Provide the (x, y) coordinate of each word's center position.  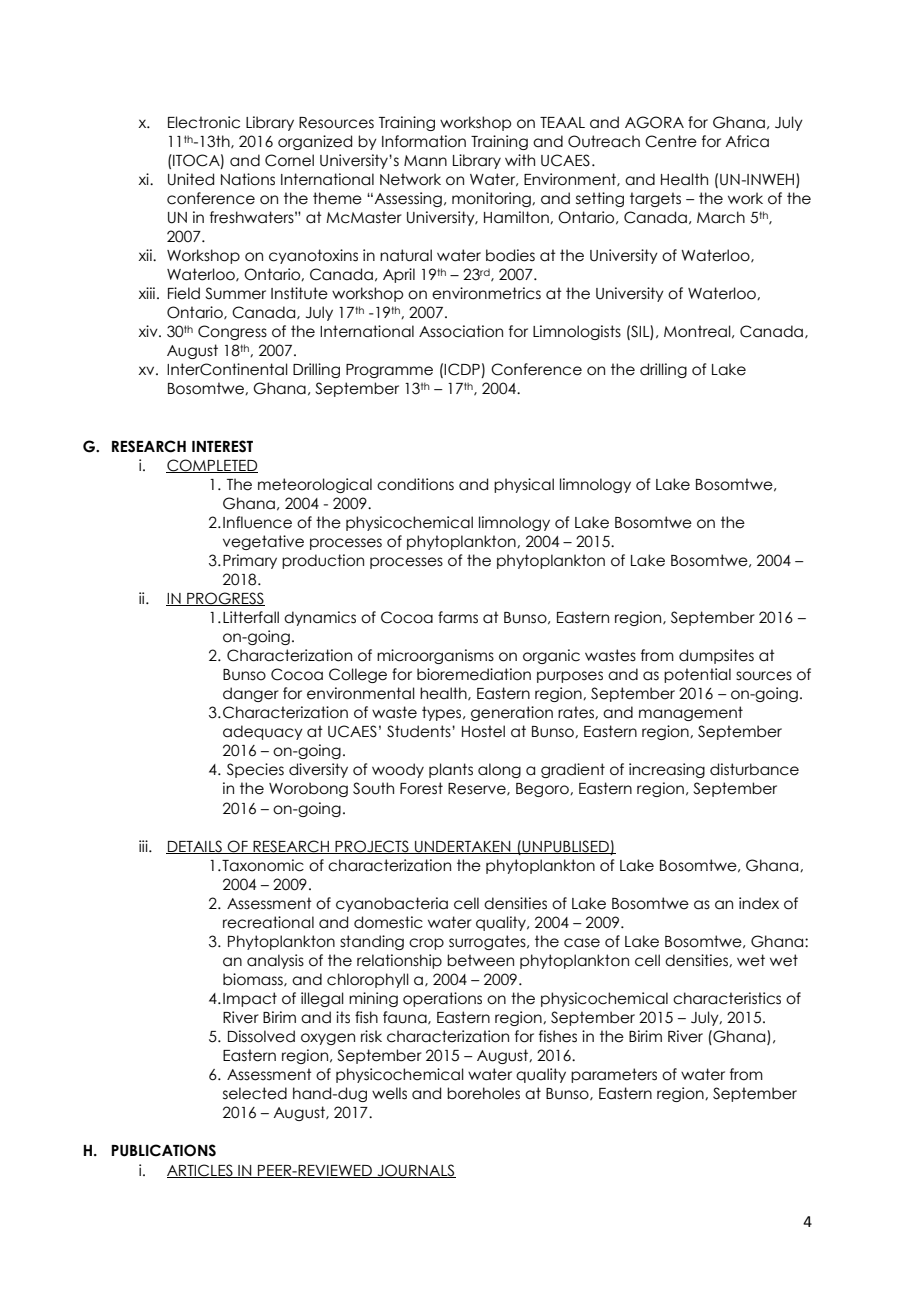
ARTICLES (201, 1171)
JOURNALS (415, 1171)
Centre (671, 141)
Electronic (204, 122)
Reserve (478, 789)
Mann (425, 161)
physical (524, 485)
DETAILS (195, 847)
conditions (415, 484)
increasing (667, 770)
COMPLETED (212, 466)
